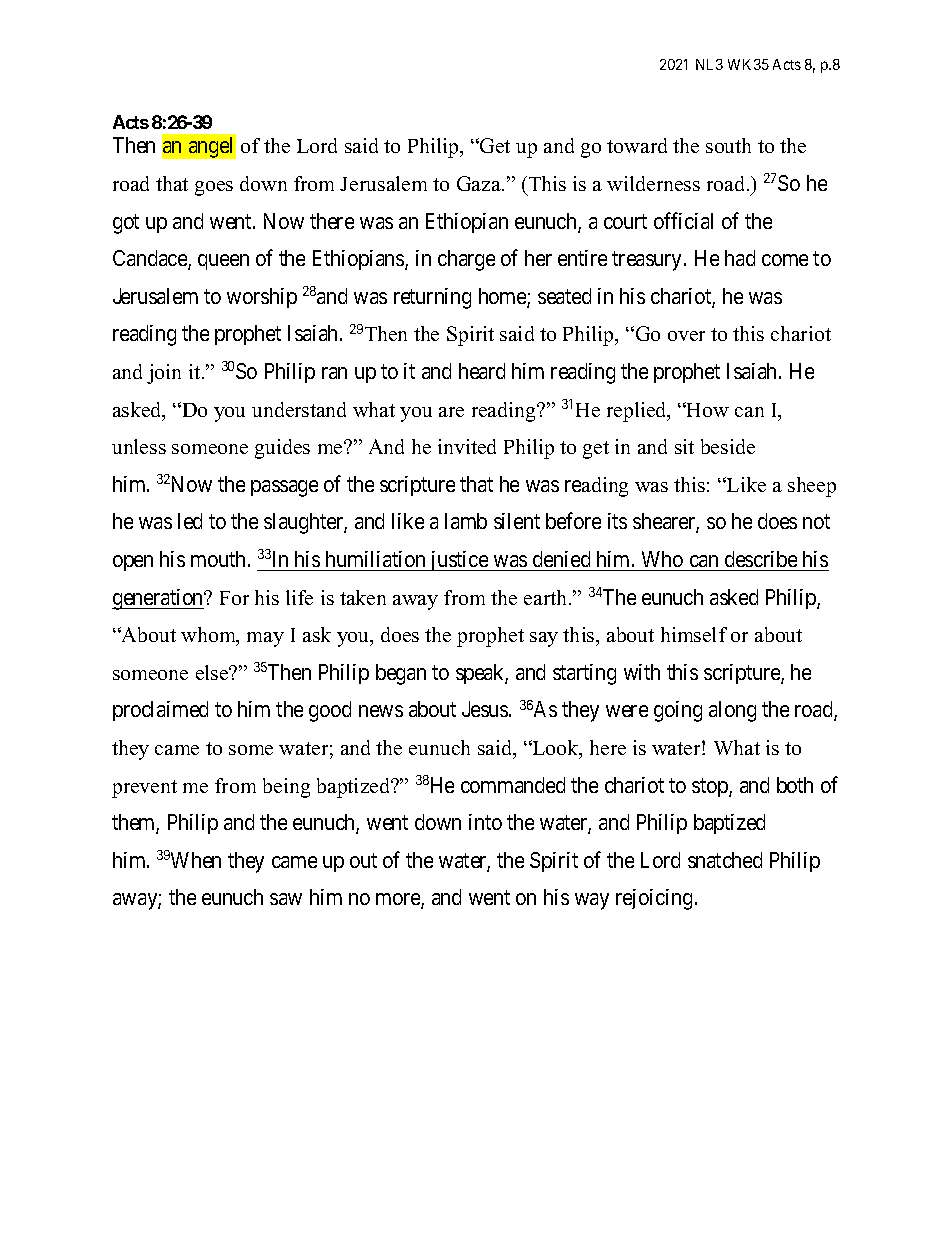 This image has height=1233, width=952. Describe the element at coordinates (732, 711) in the image. I see `along` at that location.
